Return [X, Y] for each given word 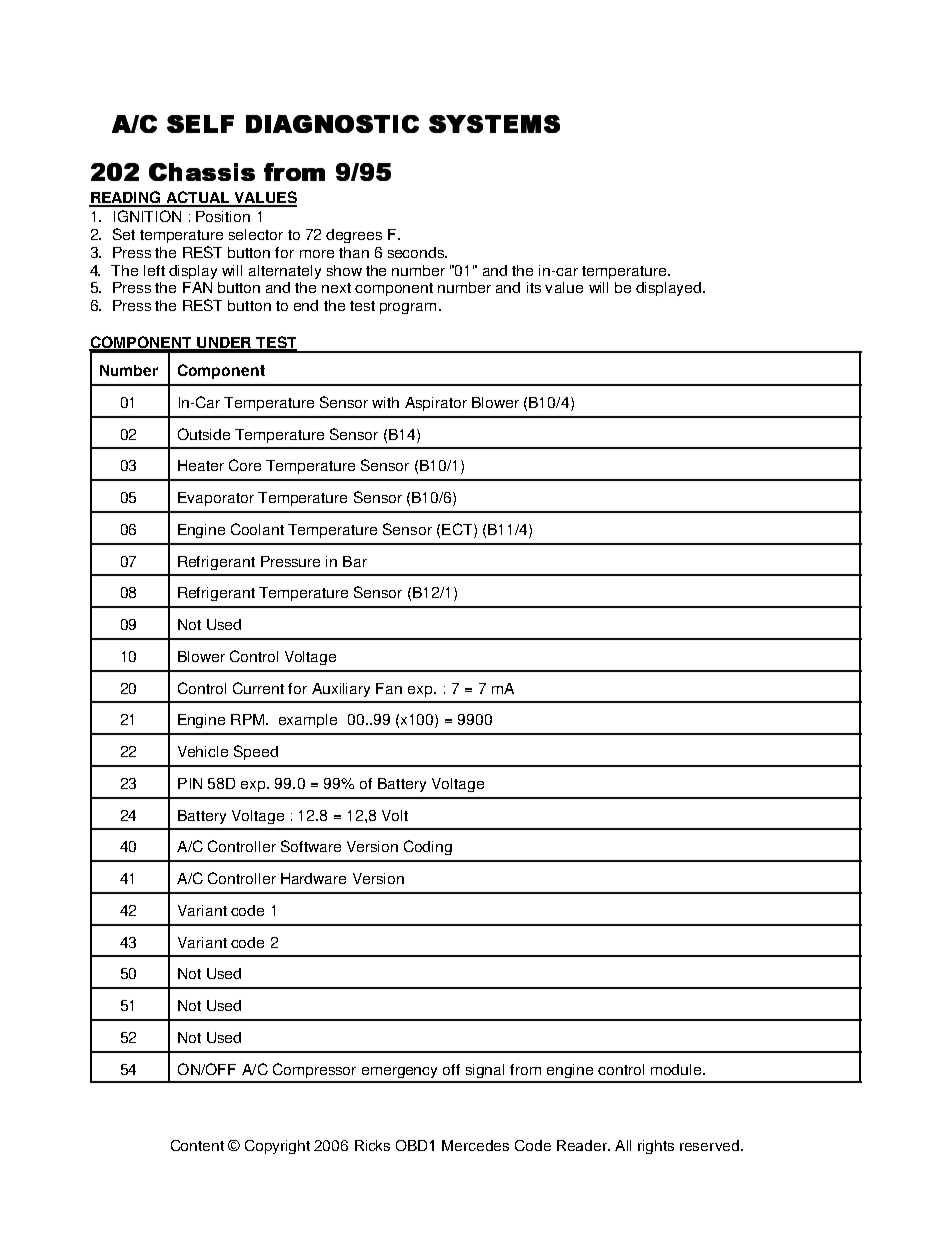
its [534, 287]
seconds [417, 252]
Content [197, 1145]
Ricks [372, 1145]
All [623, 1145]
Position [223, 216]
